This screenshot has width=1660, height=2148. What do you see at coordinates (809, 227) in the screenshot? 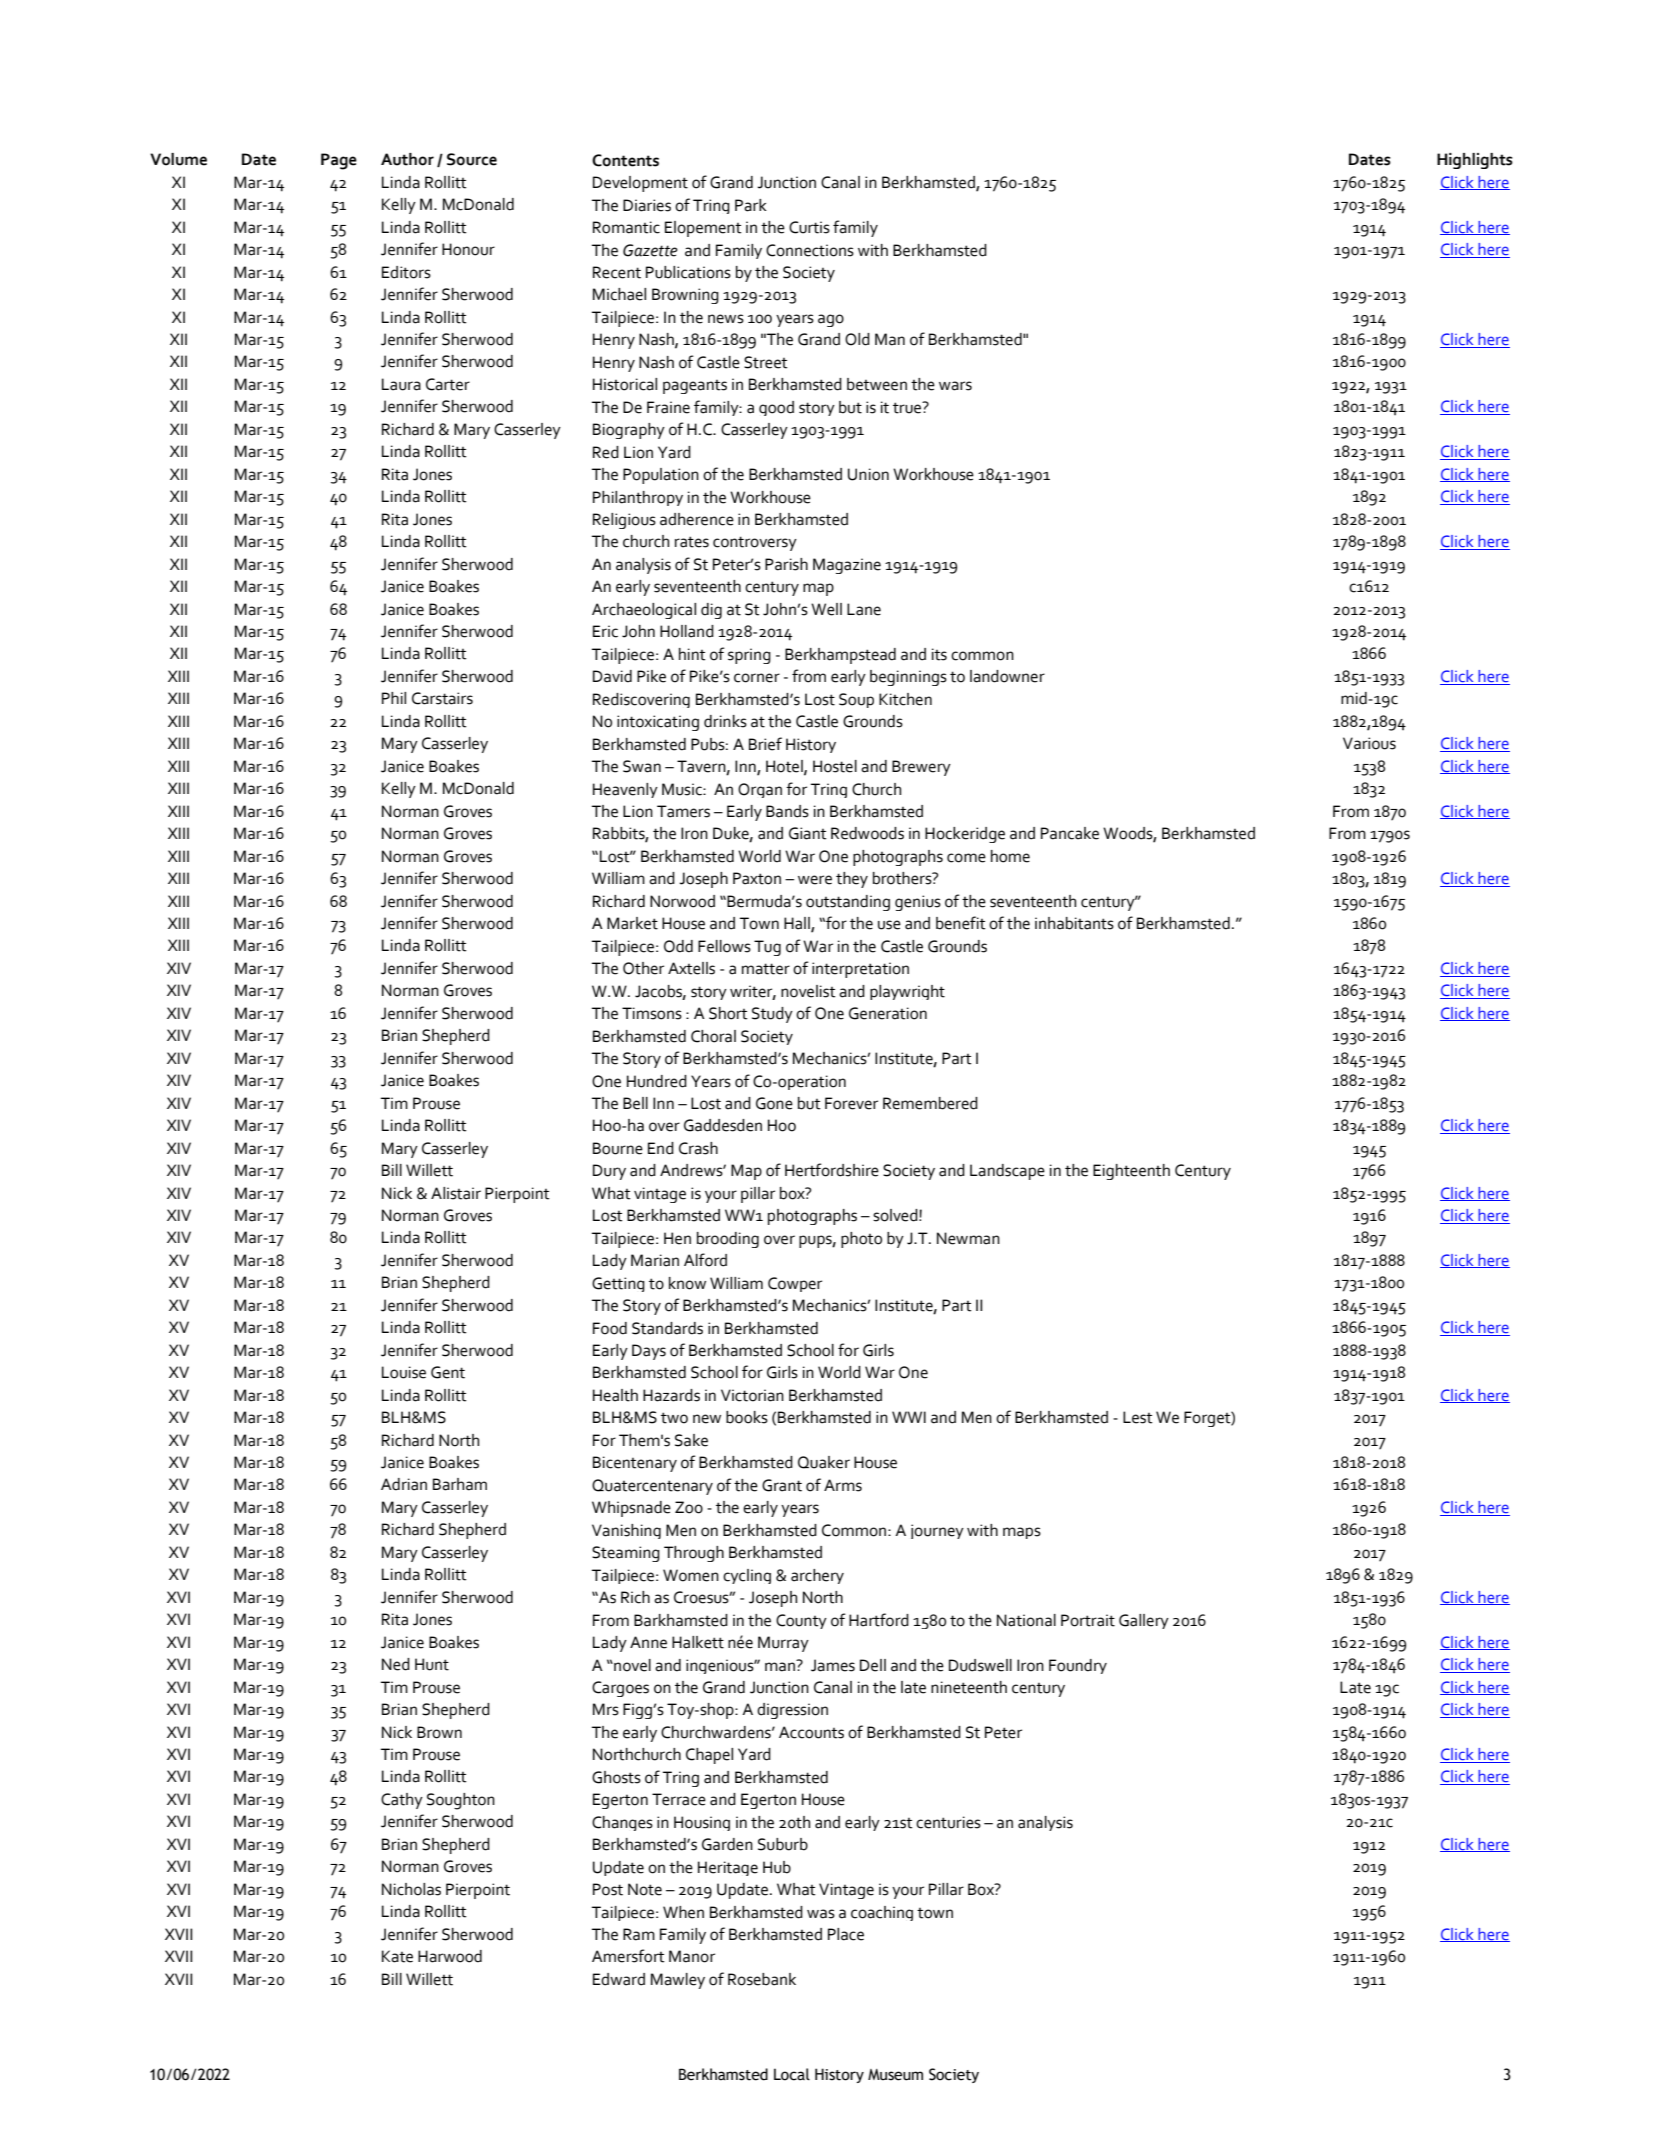
I see `Curtis` at bounding box center [809, 227].
